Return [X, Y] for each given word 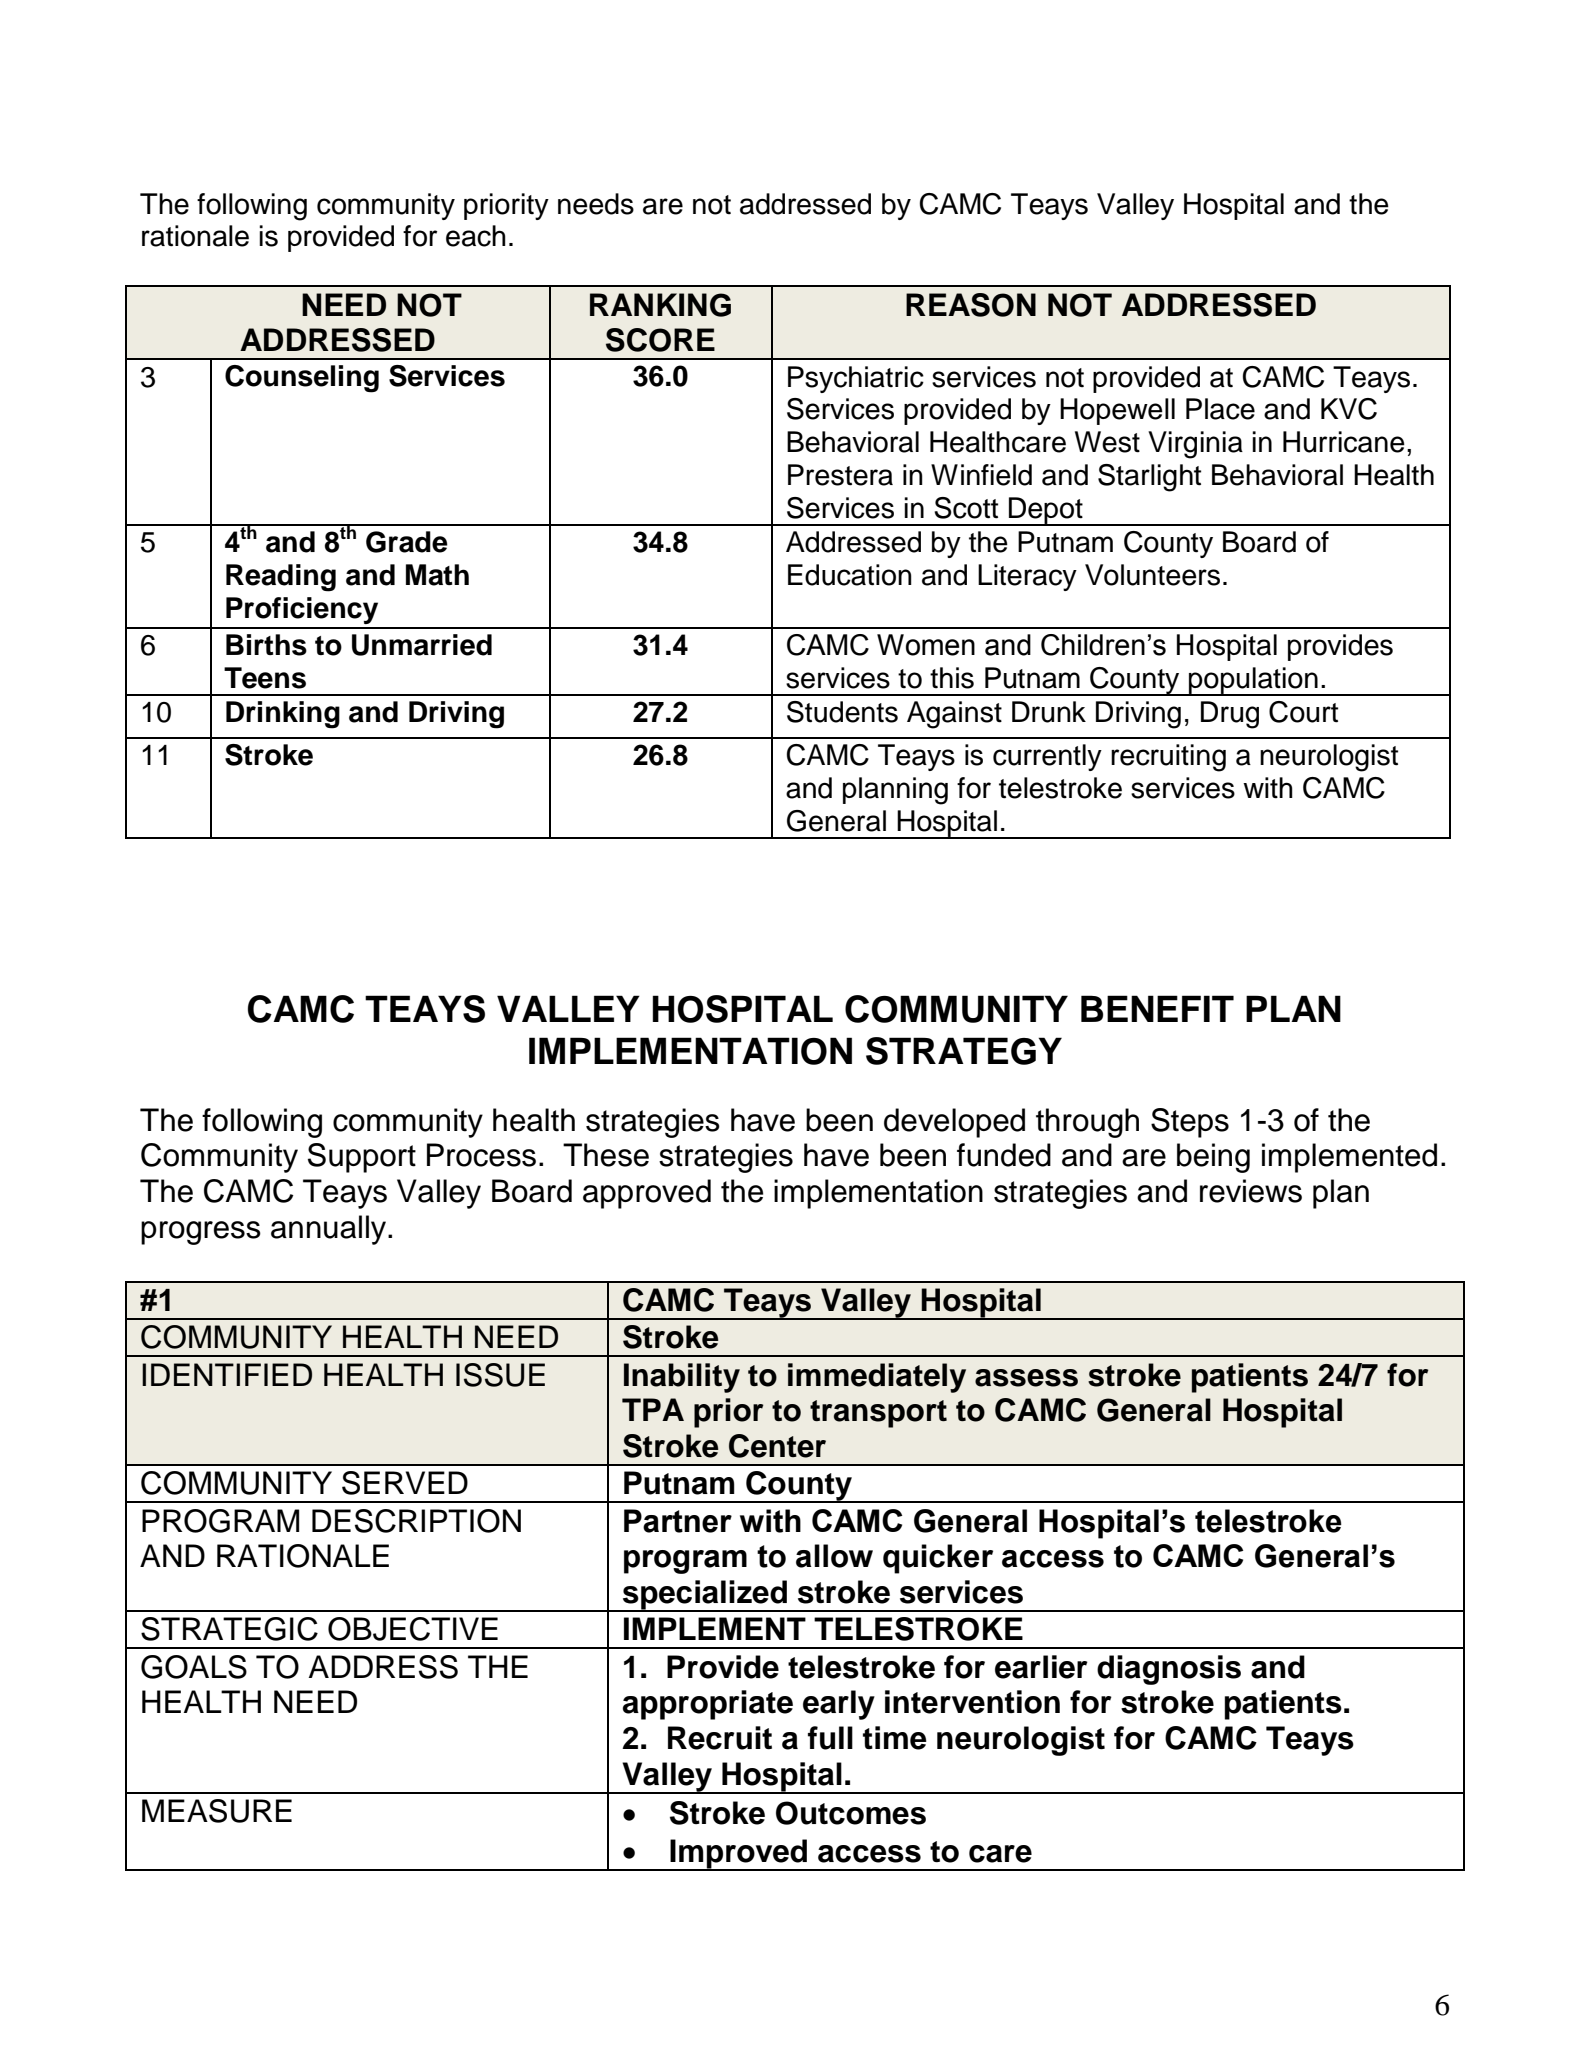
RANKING [660, 305]
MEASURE [217, 1811]
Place [1220, 409]
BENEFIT [1157, 1008]
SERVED [405, 1483]
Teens [265, 678]
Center [777, 1446]
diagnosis [1169, 1670]
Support [362, 1158]
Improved [738, 1855]
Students [842, 712]
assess [1026, 1378]
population [1253, 681]
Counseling [302, 379]
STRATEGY [964, 1051]
